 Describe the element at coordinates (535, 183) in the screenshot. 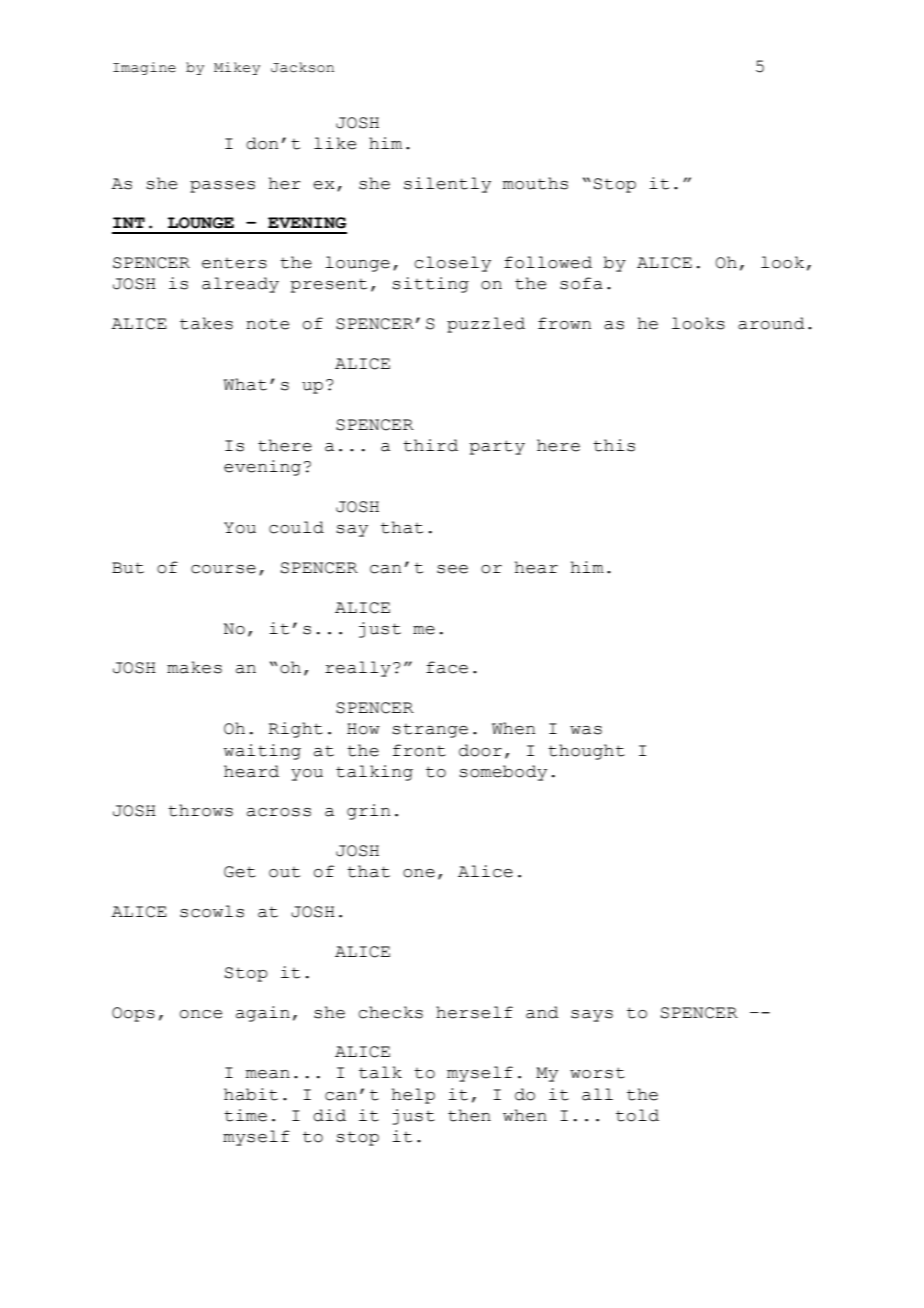

I see `mouths` at that location.
